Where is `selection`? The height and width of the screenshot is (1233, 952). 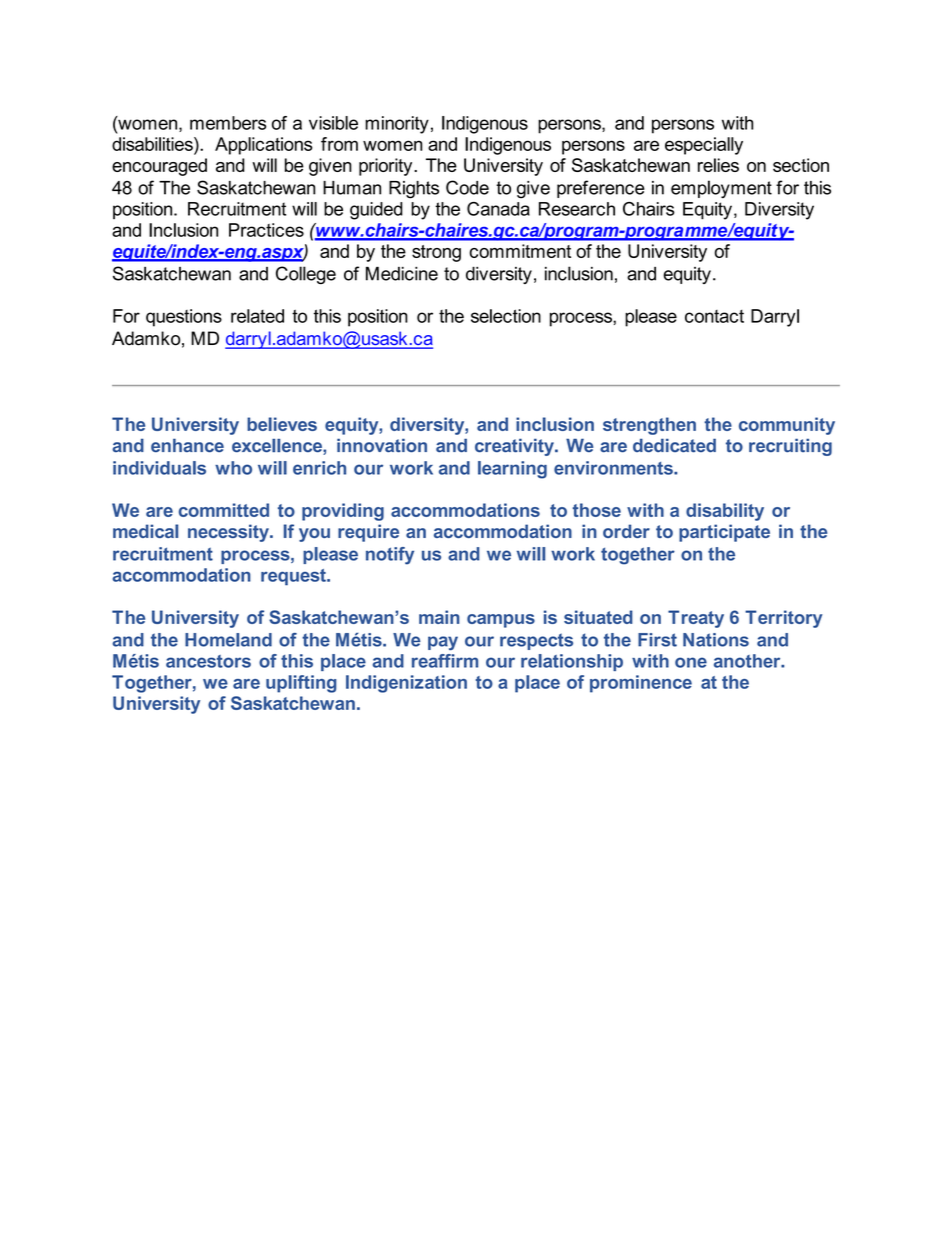
selection is located at coordinates (506, 316).
